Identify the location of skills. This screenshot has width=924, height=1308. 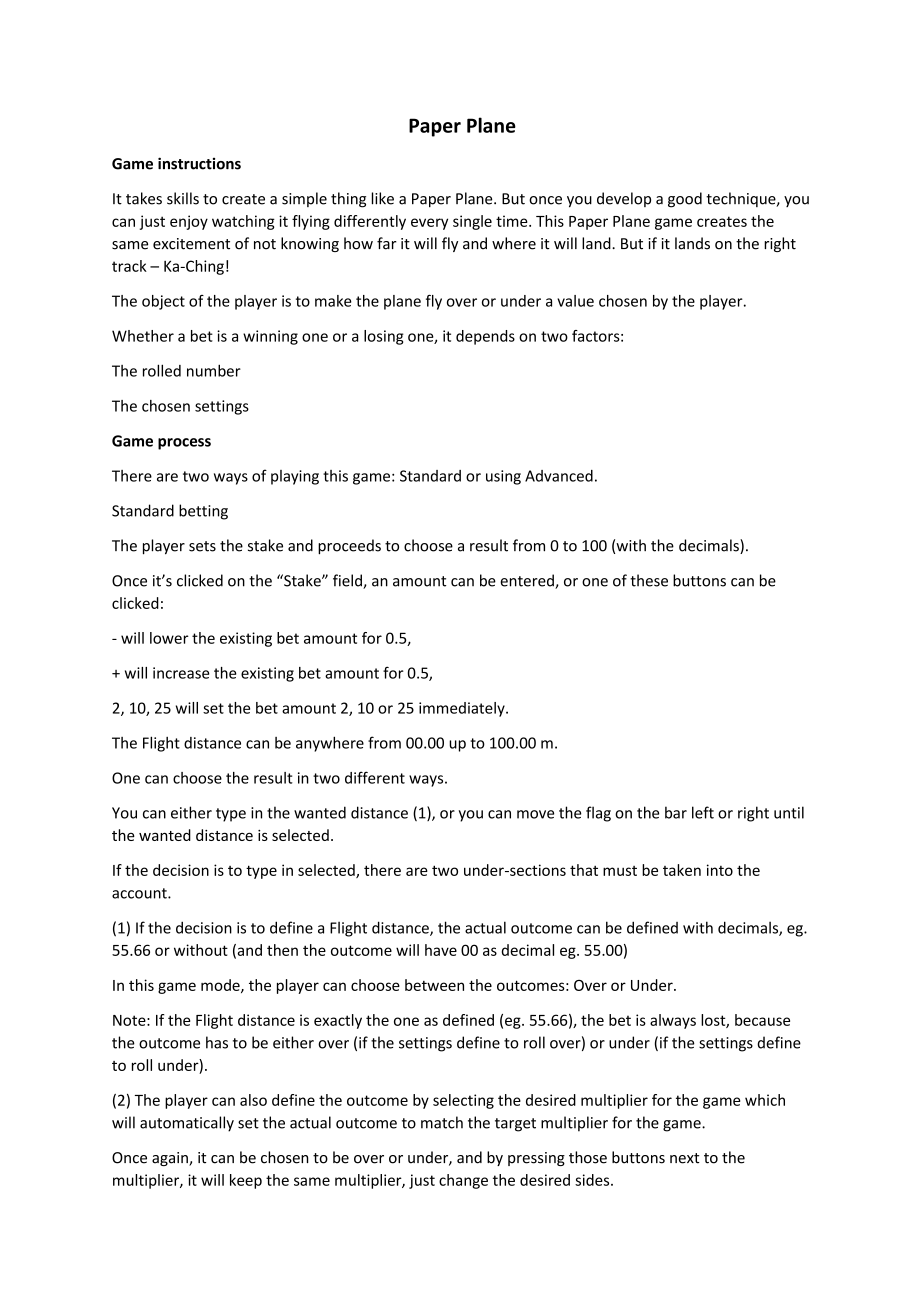
(183, 198).
